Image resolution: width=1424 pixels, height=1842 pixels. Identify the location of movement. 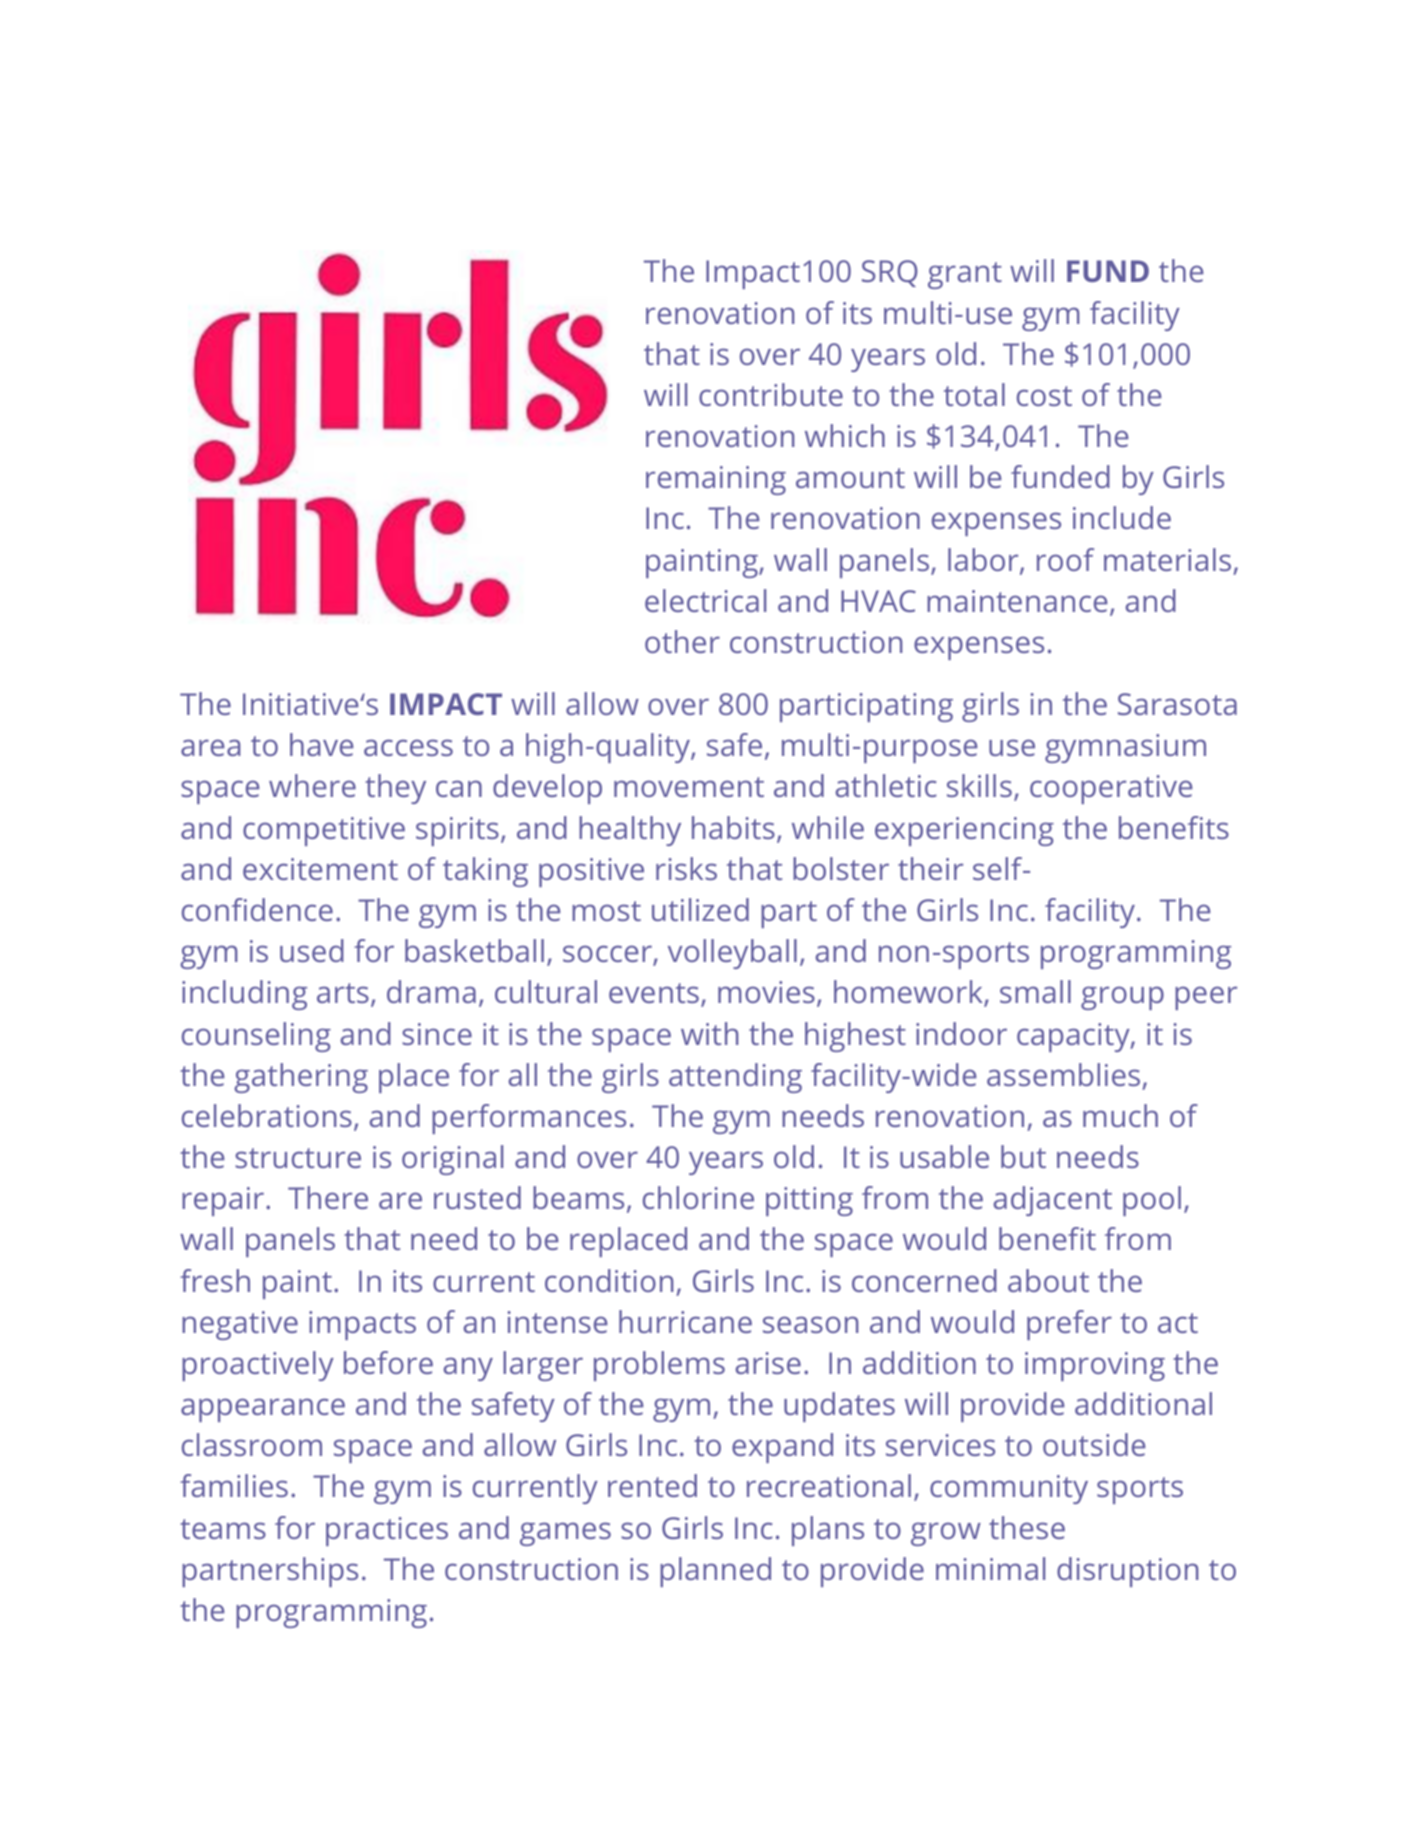
(689, 787).
